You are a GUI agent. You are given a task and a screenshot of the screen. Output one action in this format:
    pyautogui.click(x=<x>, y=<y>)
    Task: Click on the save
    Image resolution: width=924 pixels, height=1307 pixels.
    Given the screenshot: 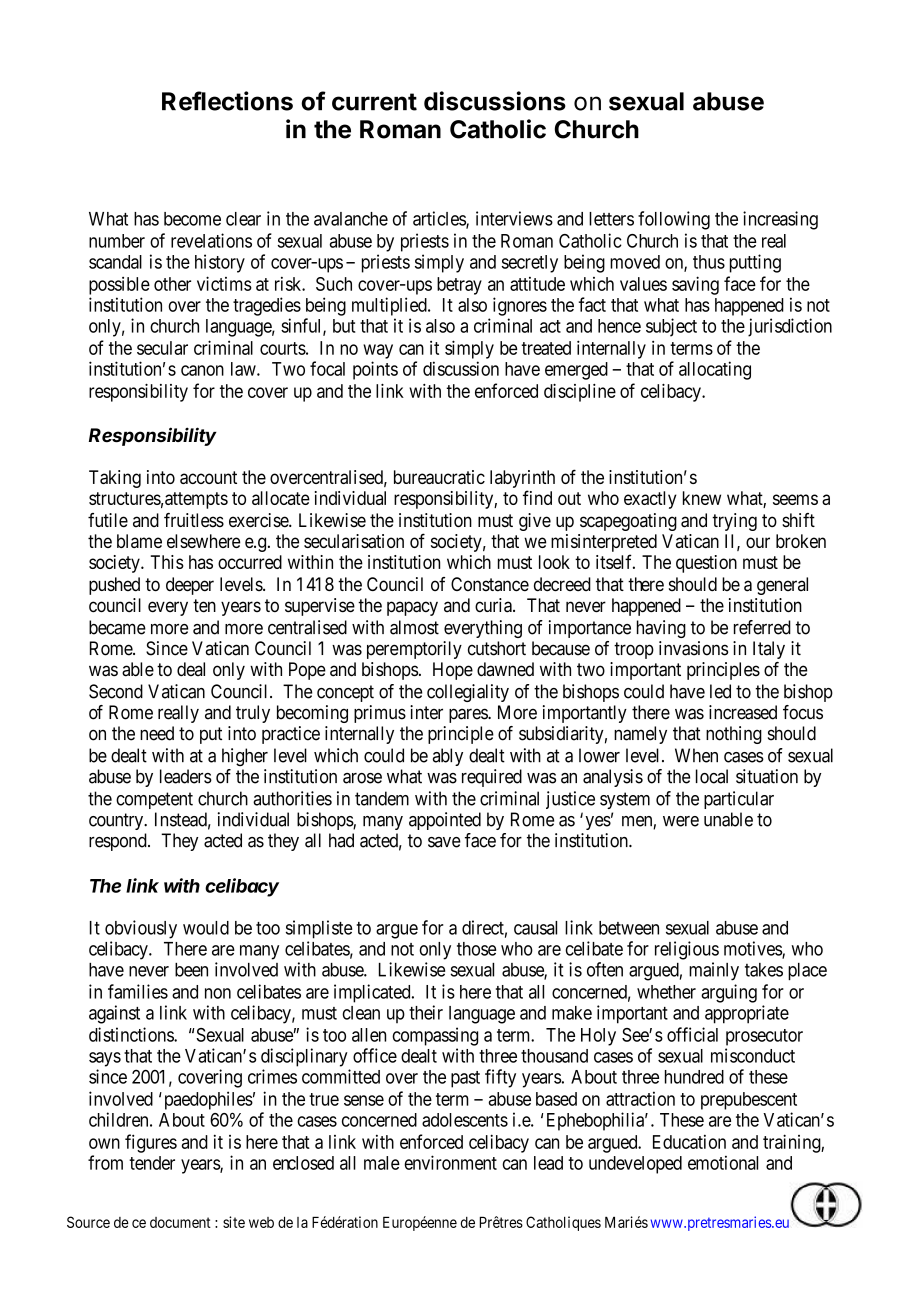 What is the action you would take?
    pyautogui.click(x=444, y=842)
